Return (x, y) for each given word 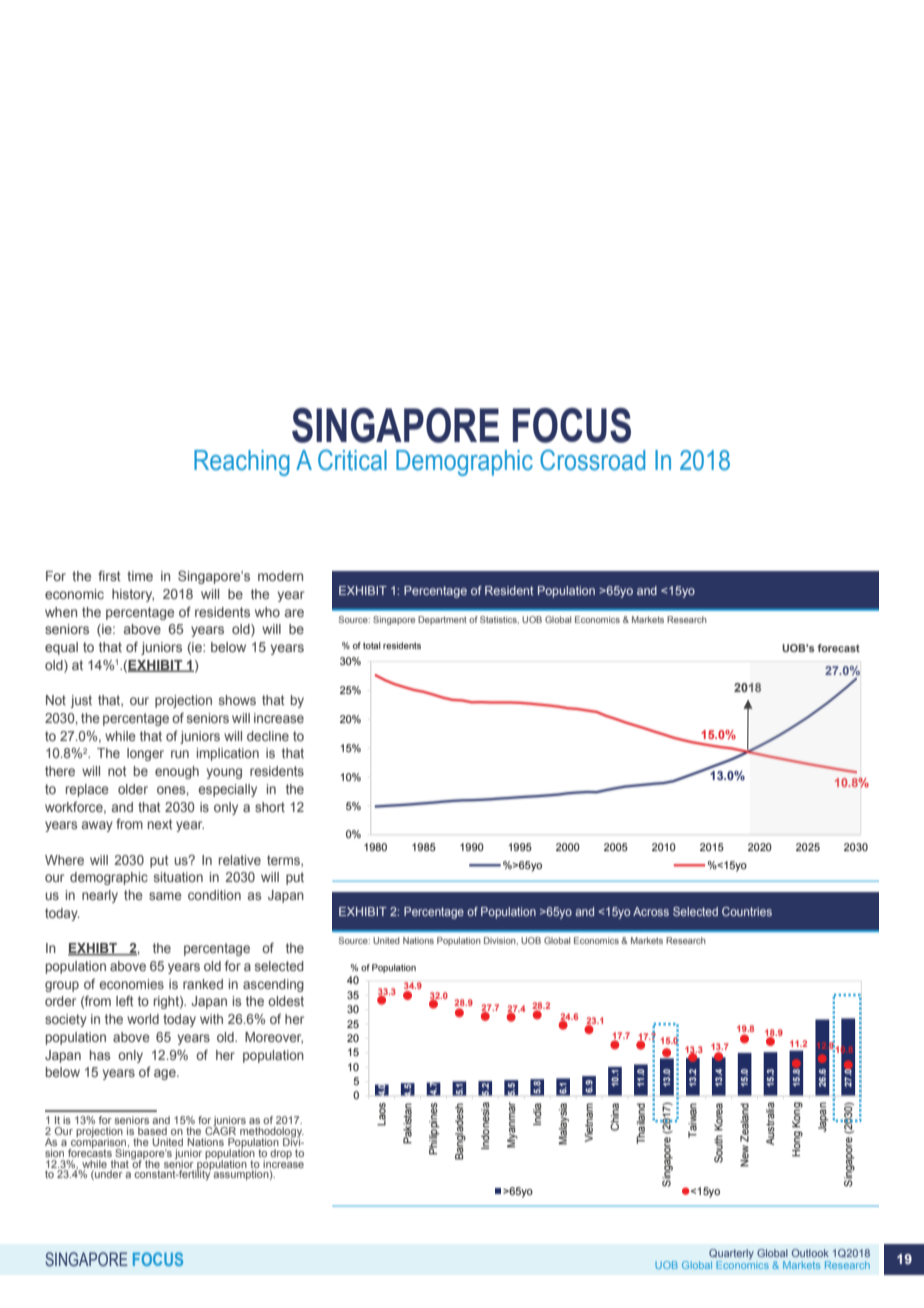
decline (268, 736)
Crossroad (592, 460)
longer (145, 754)
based (152, 1131)
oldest (286, 1001)
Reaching (242, 463)
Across (651, 911)
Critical (352, 460)
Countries (747, 911)
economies (131, 984)
